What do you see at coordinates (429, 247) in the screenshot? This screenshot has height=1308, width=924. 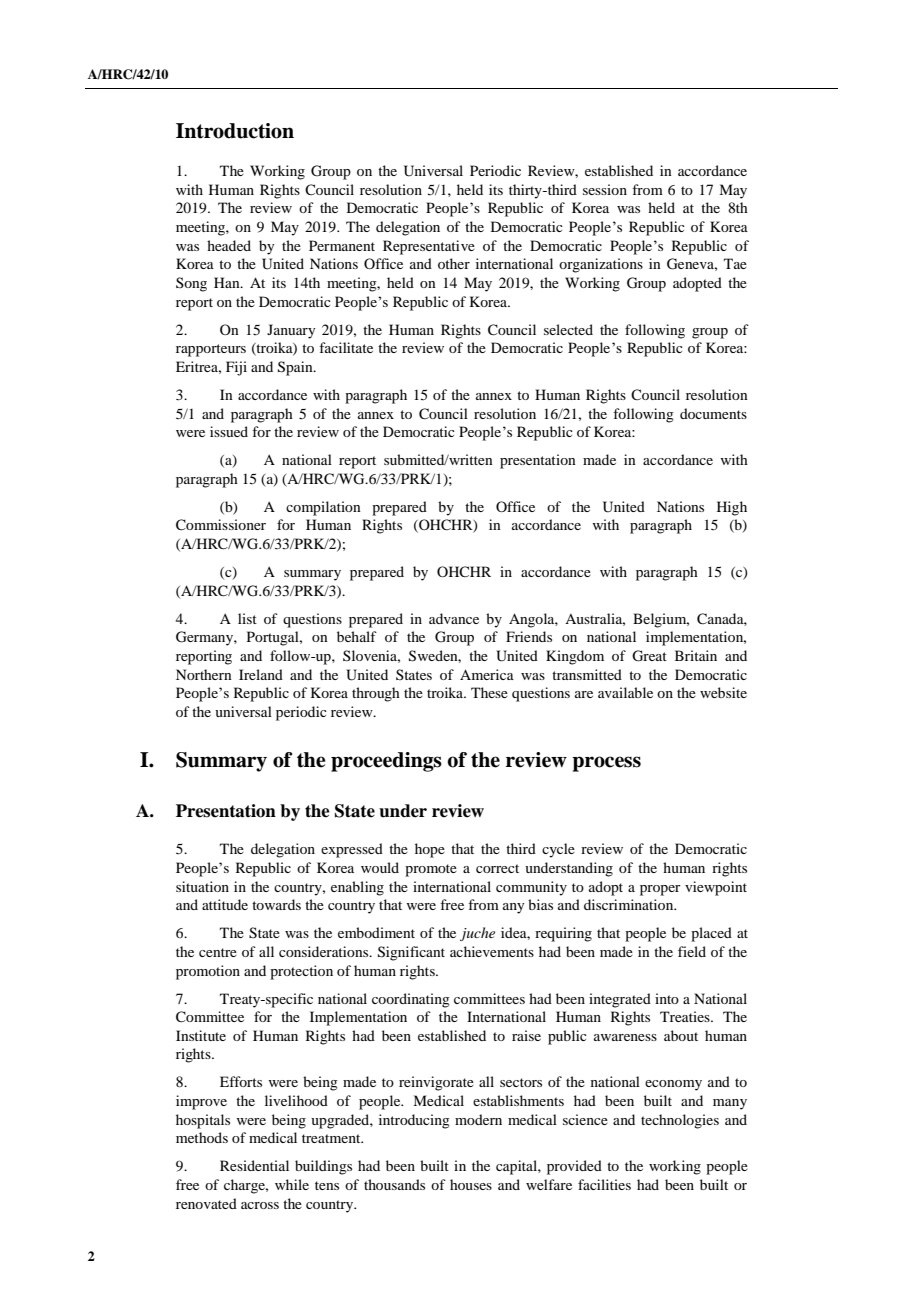 I see `Representative` at bounding box center [429, 247].
